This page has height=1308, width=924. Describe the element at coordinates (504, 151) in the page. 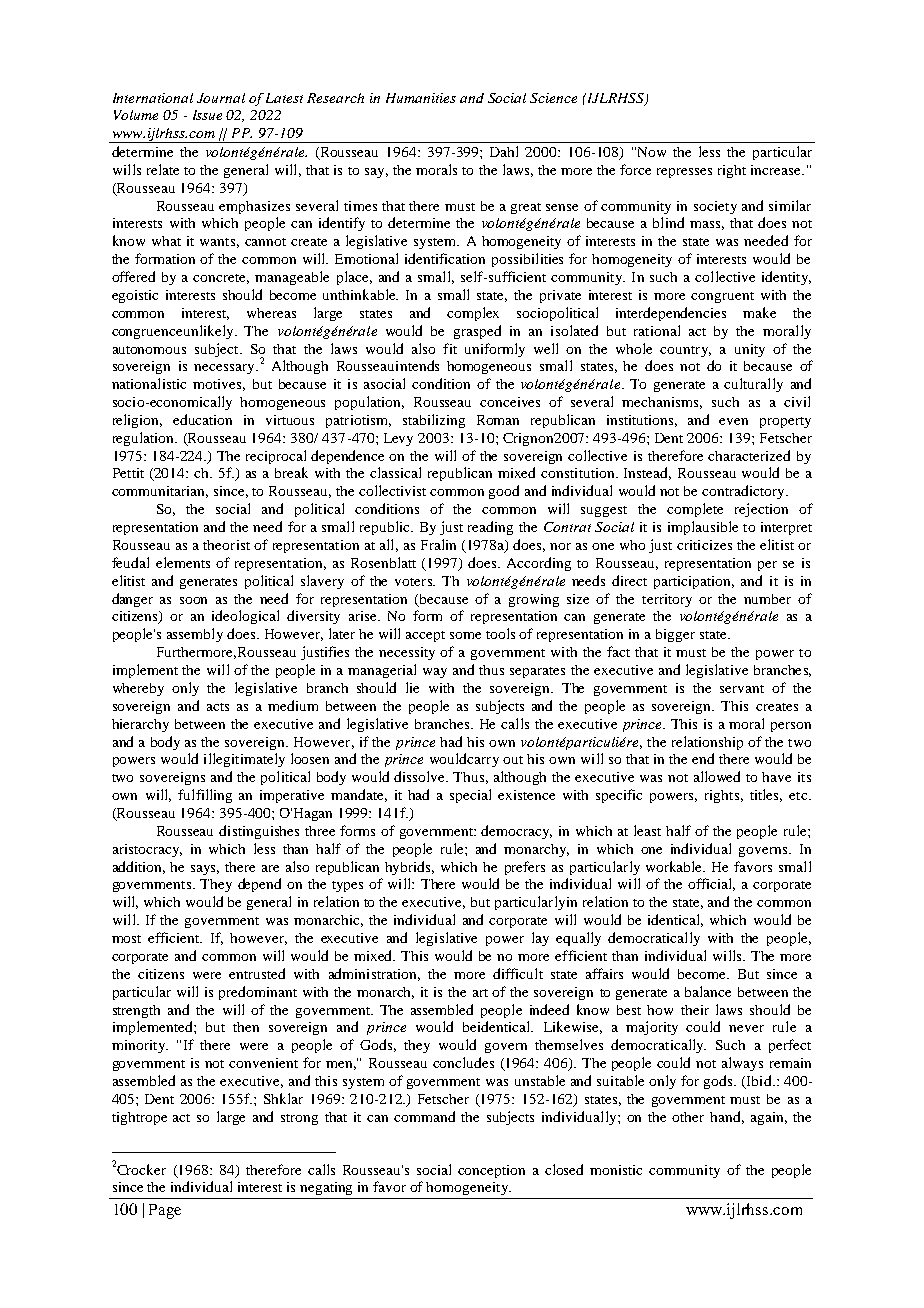

I see `Dahl` at that location.
